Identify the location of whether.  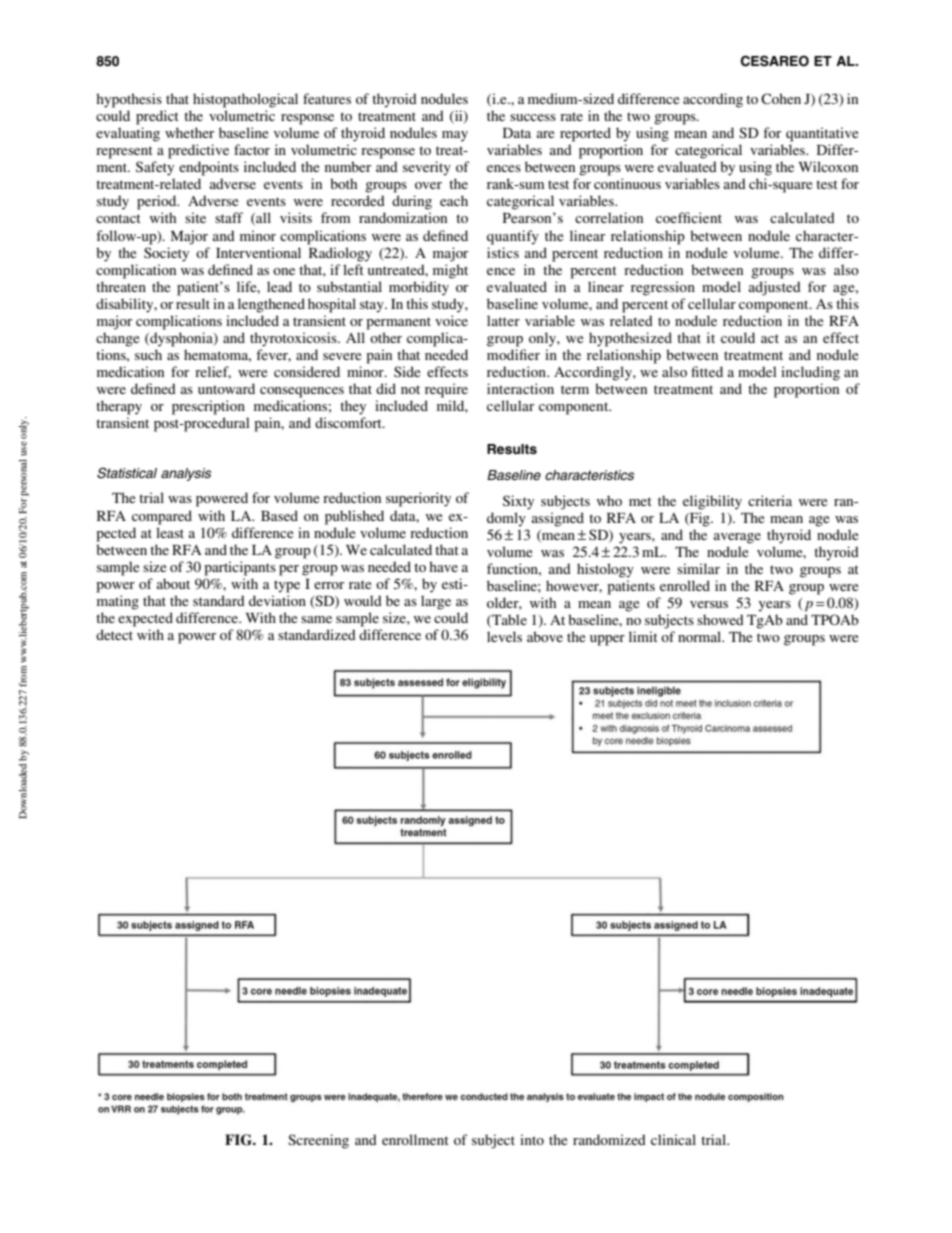
(189, 132).
